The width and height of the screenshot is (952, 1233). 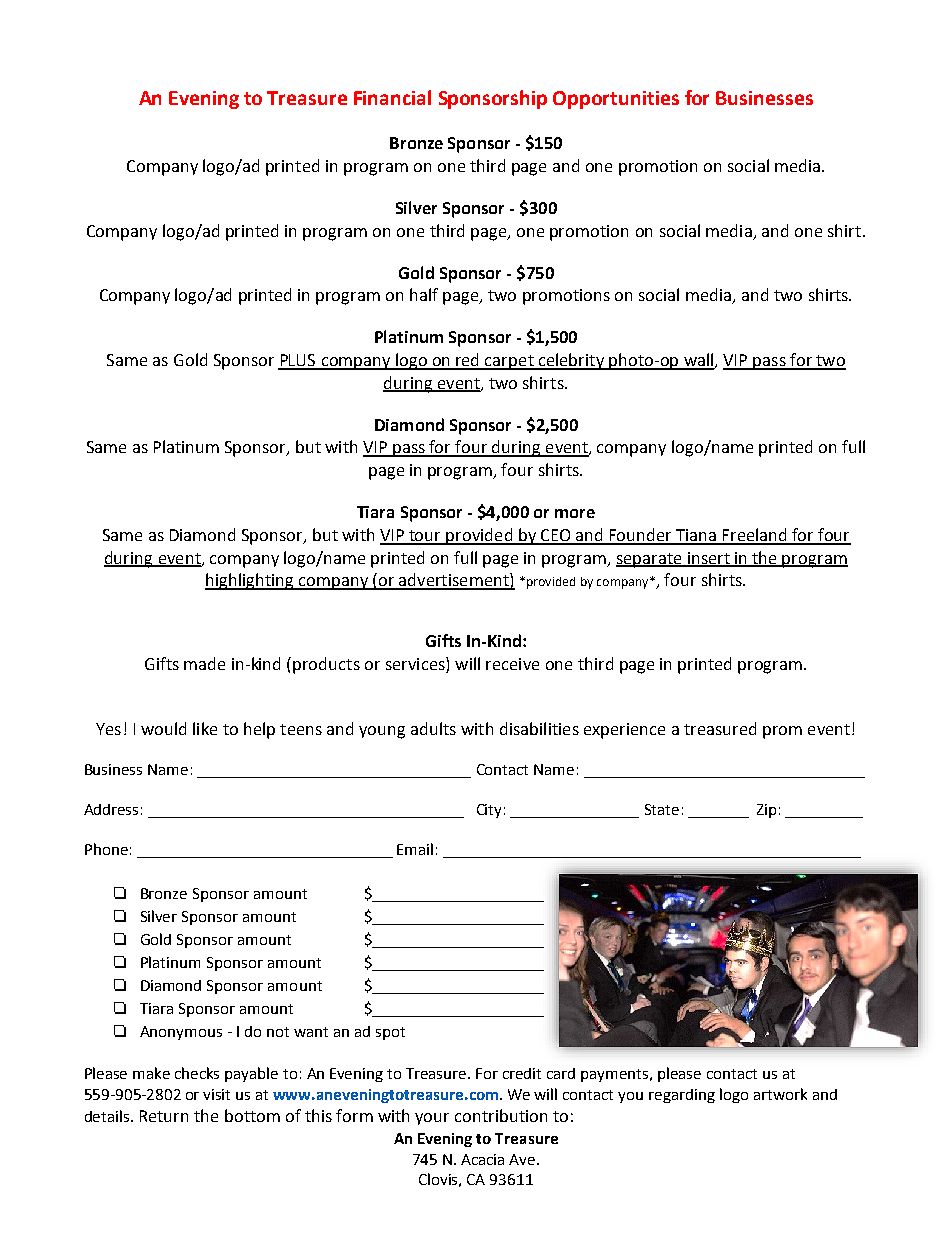 I want to click on Email, so click(x=415, y=849).
